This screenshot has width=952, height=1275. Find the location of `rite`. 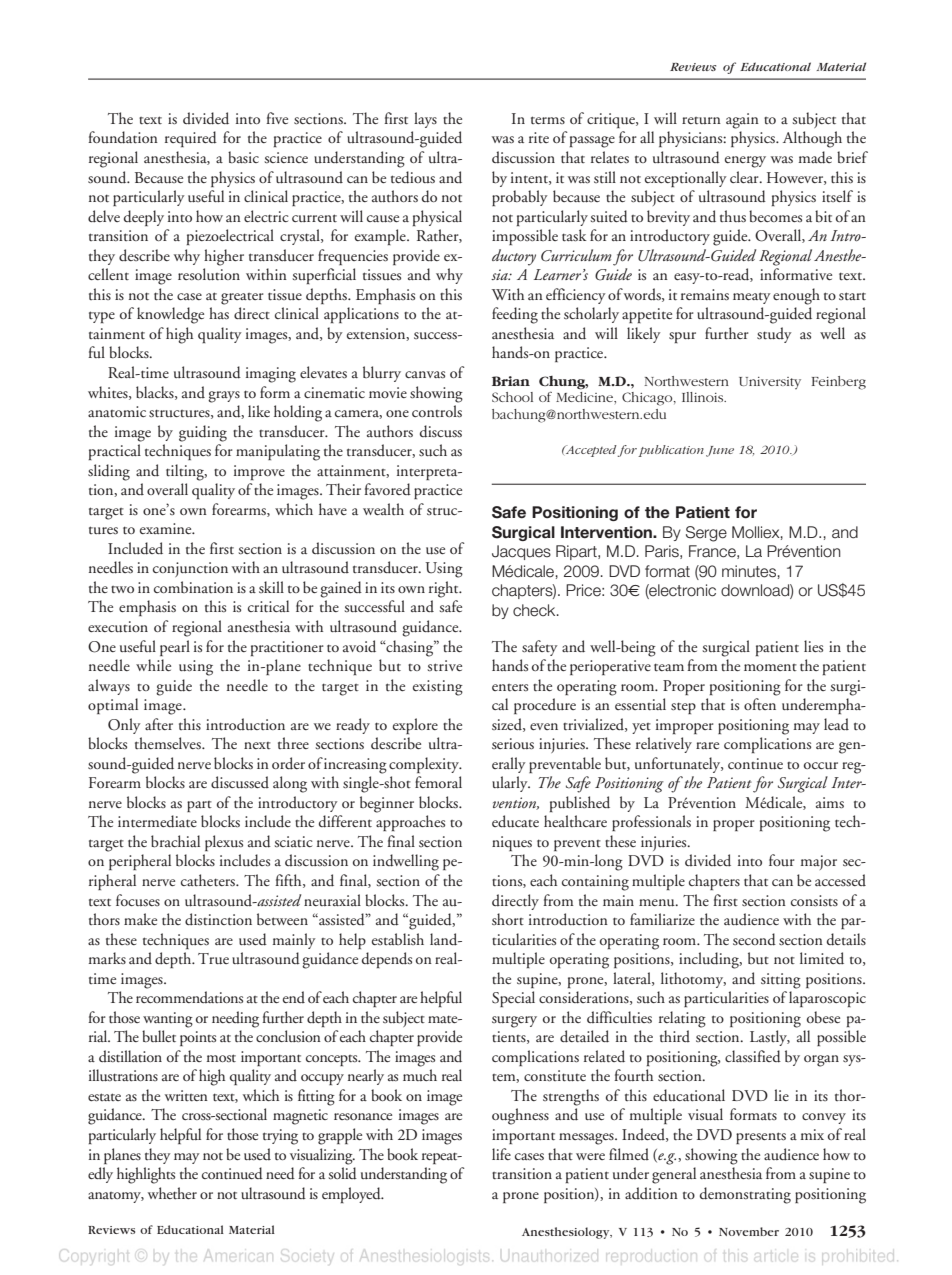

rite is located at coordinates (539, 137).
